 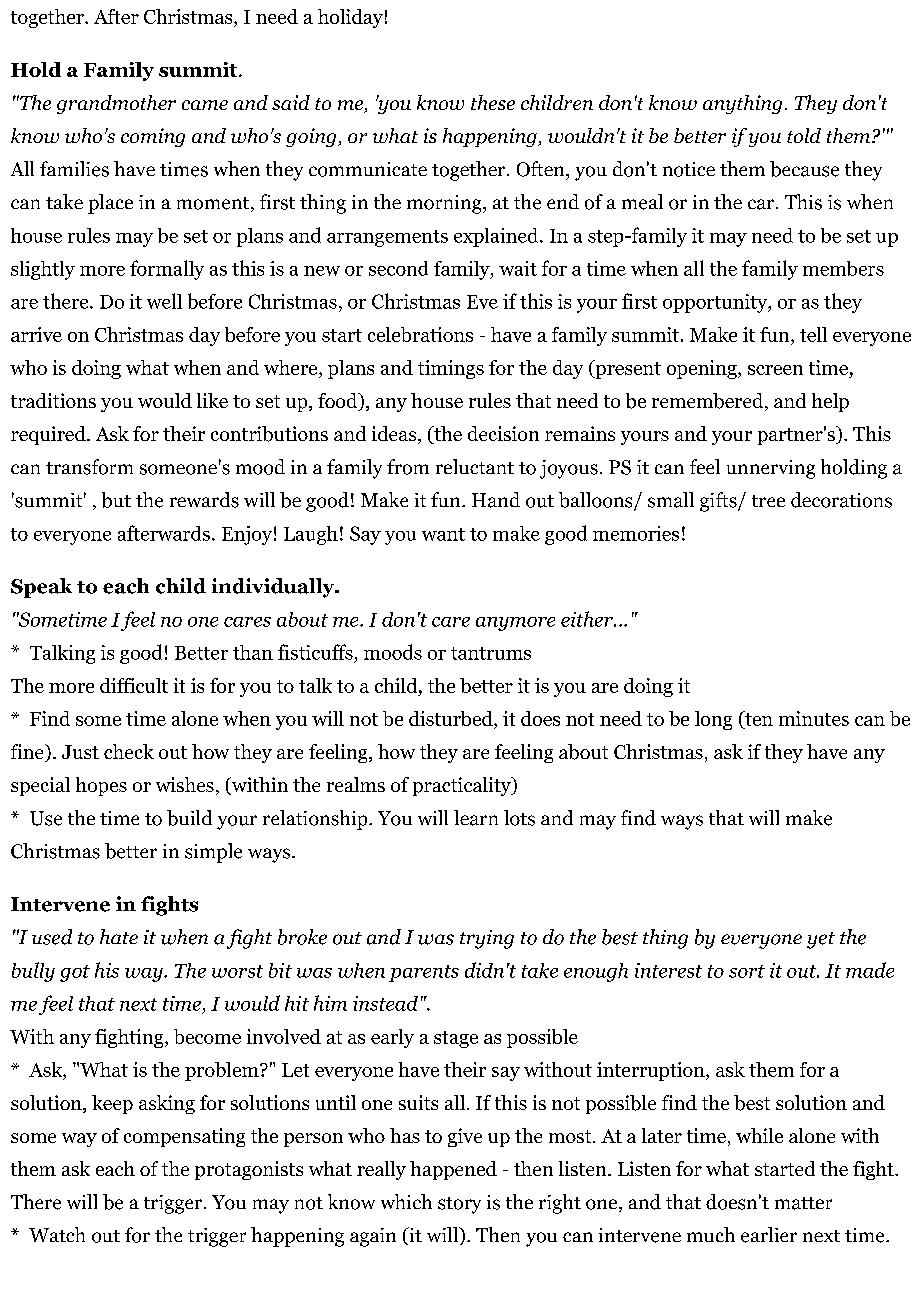 What do you see at coordinates (771, 469) in the screenshot?
I see `unnerving` at bounding box center [771, 469].
